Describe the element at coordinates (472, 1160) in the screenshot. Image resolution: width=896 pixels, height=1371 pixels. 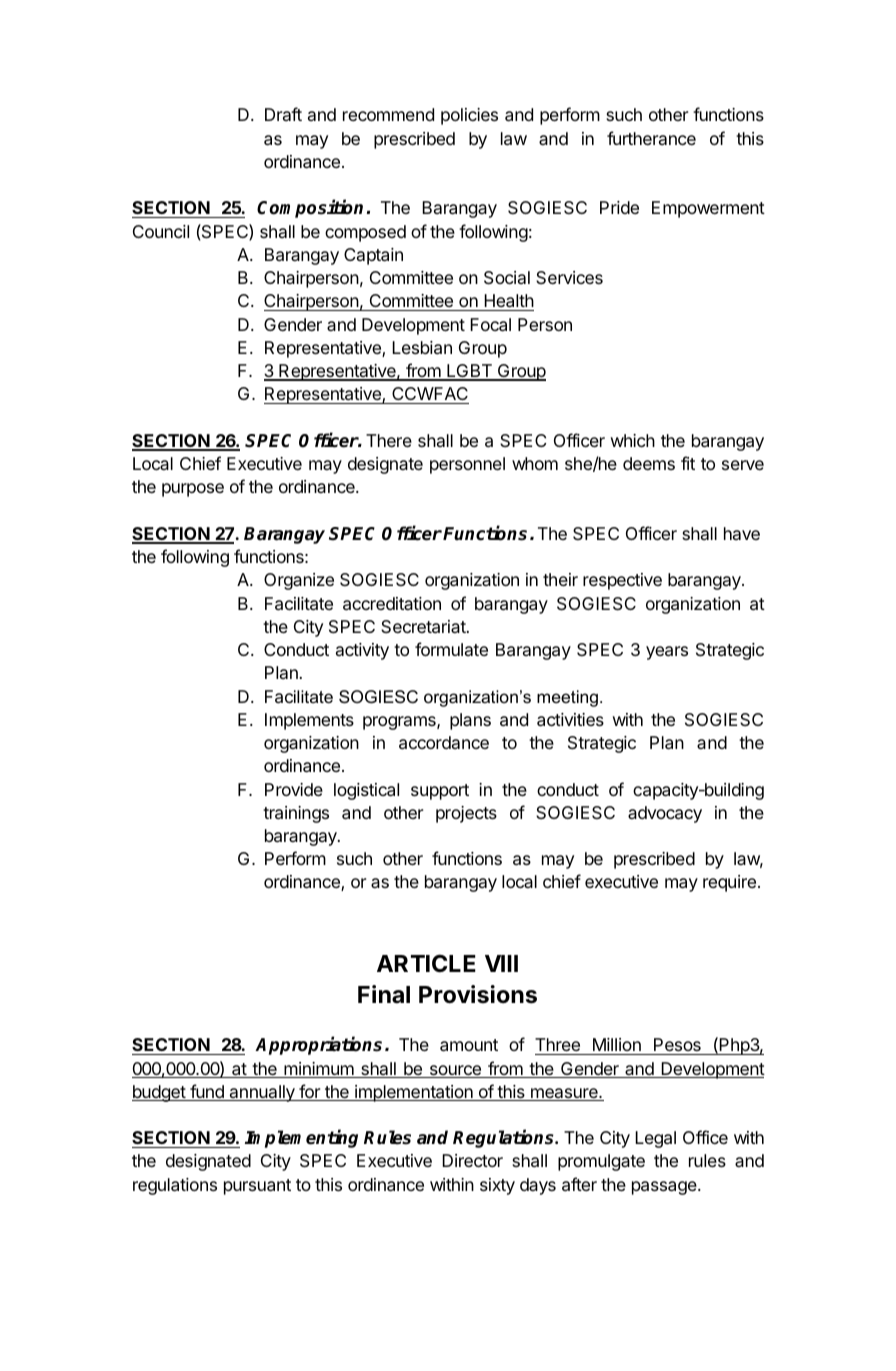
I see `Director` at that location.
